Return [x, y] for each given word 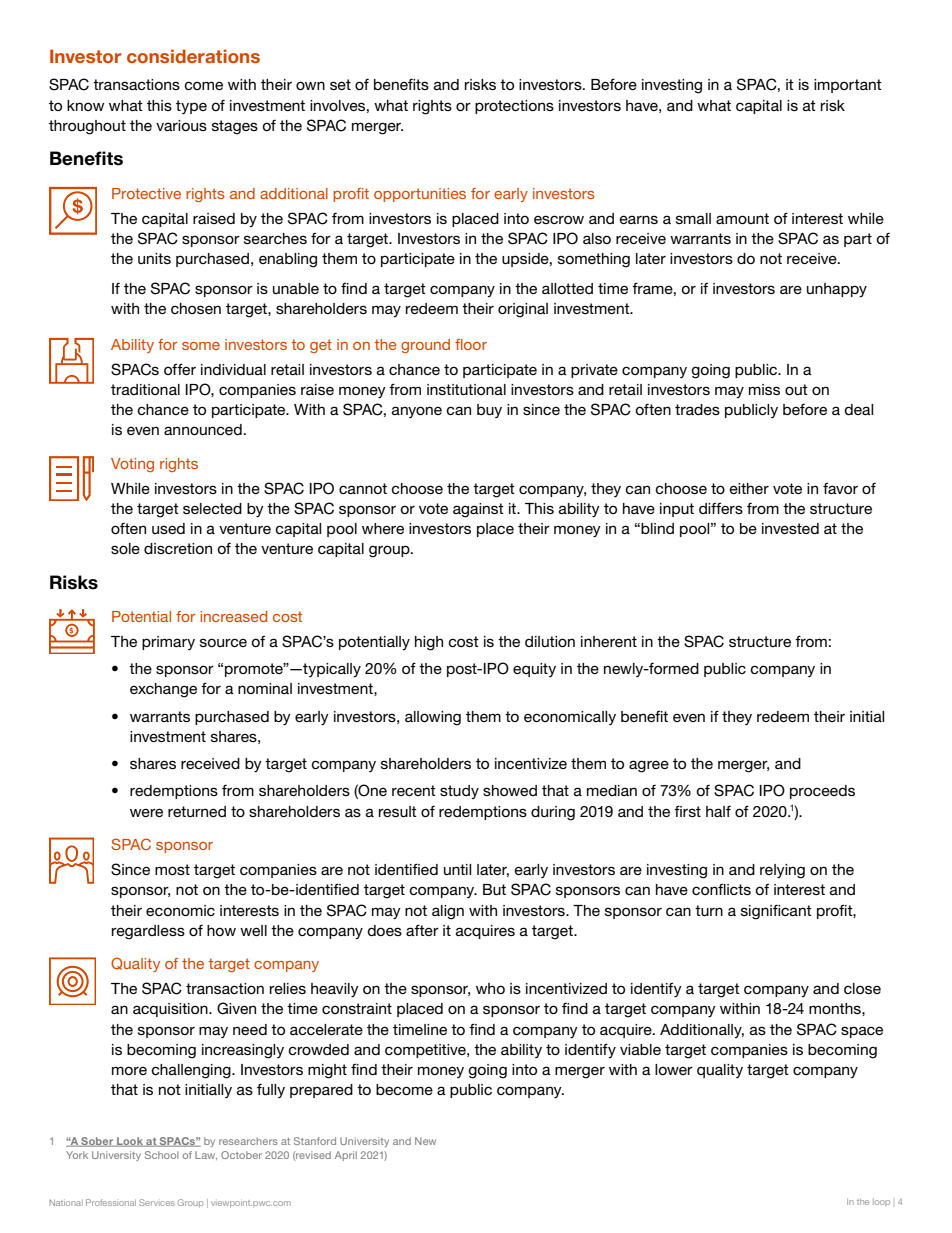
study [459, 792]
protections [514, 107]
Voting [132, 465]
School [162, 1155]
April [346, 1156]
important [848, 86]
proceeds [822, 792]
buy [489, 411]
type [191, 107]
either [749, 488]
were [146, 812]
